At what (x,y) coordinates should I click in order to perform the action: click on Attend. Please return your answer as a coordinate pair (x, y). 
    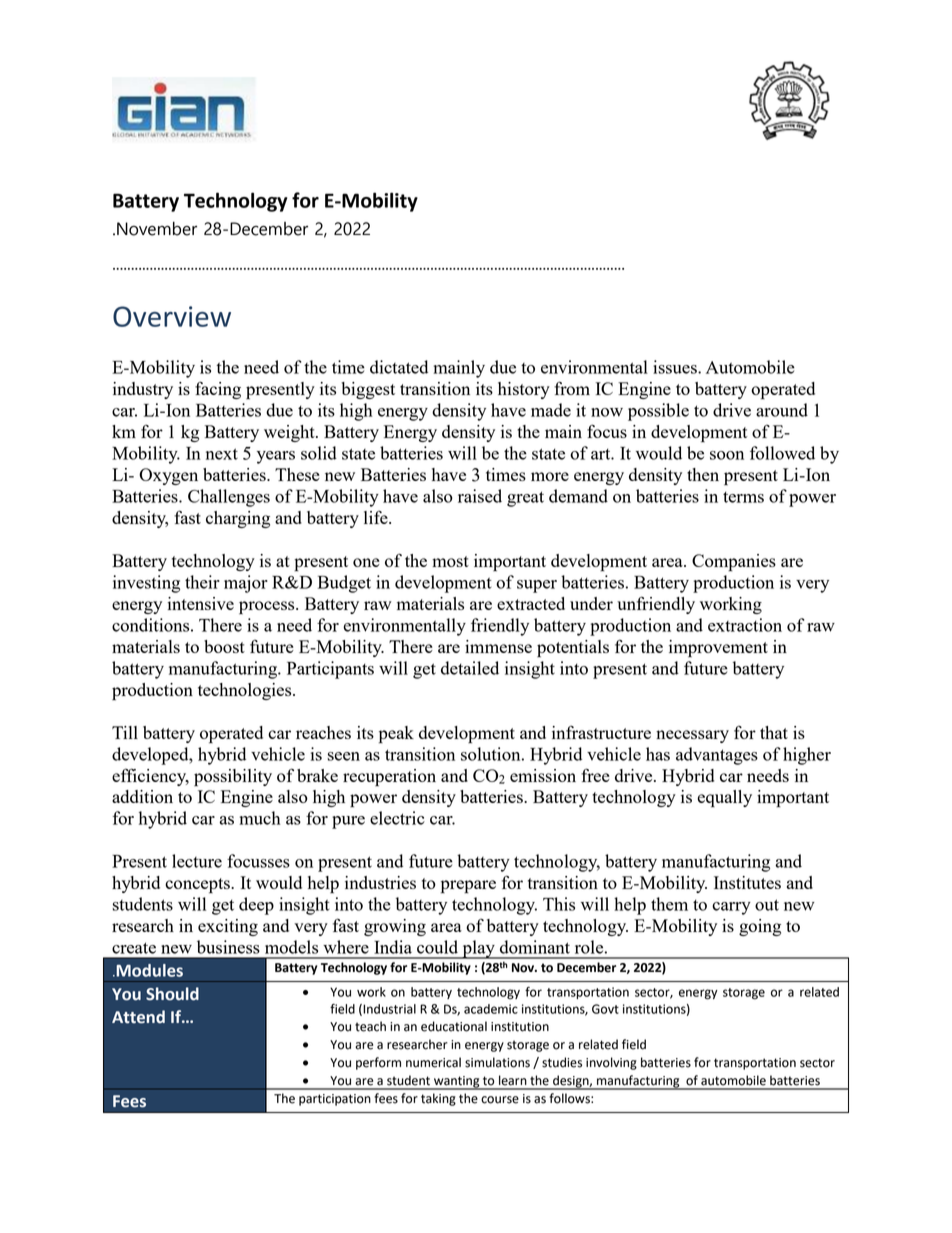
    Looking at the image, I should click on (138, 1017).
